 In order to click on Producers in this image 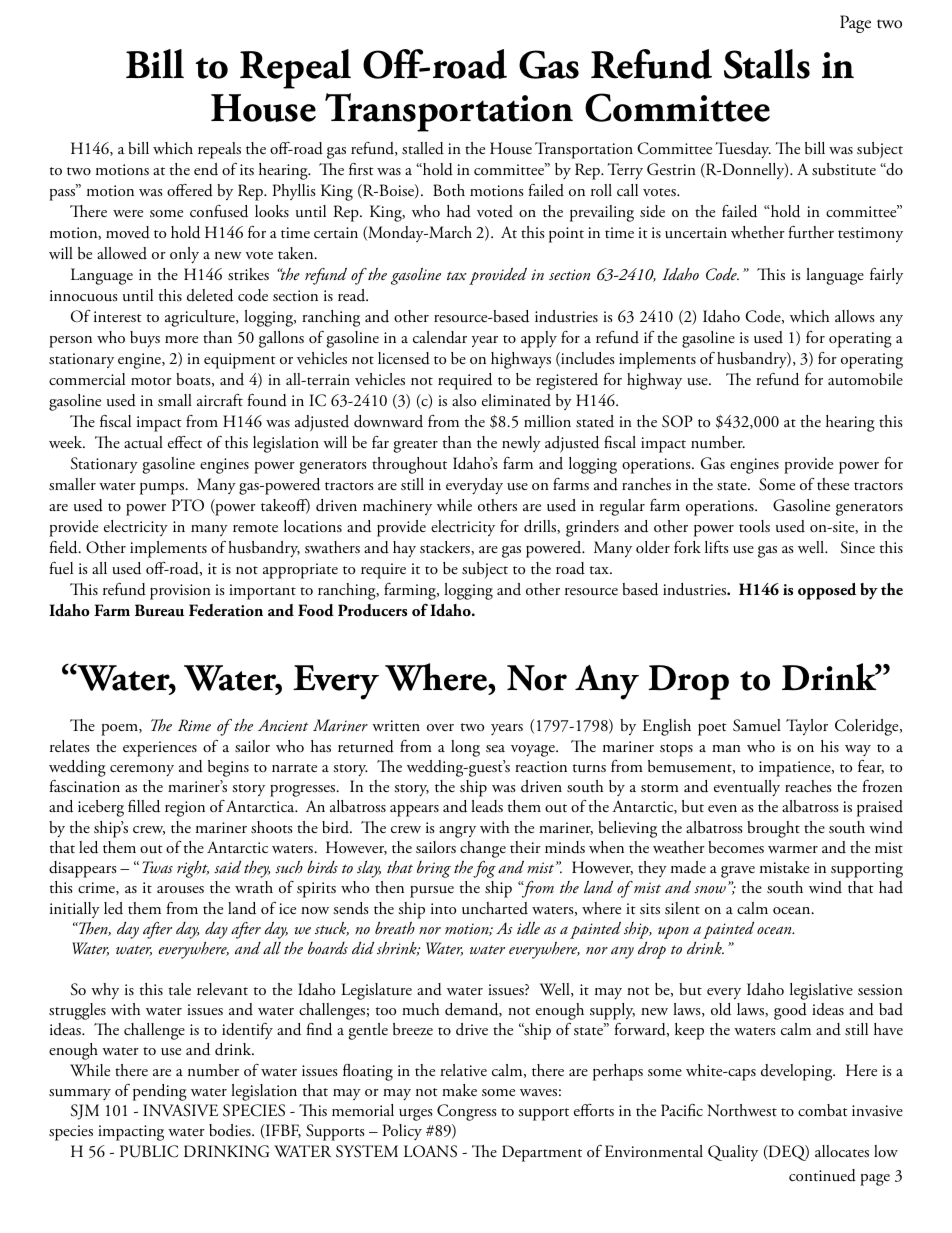, I will do `click(372, 610)`.
